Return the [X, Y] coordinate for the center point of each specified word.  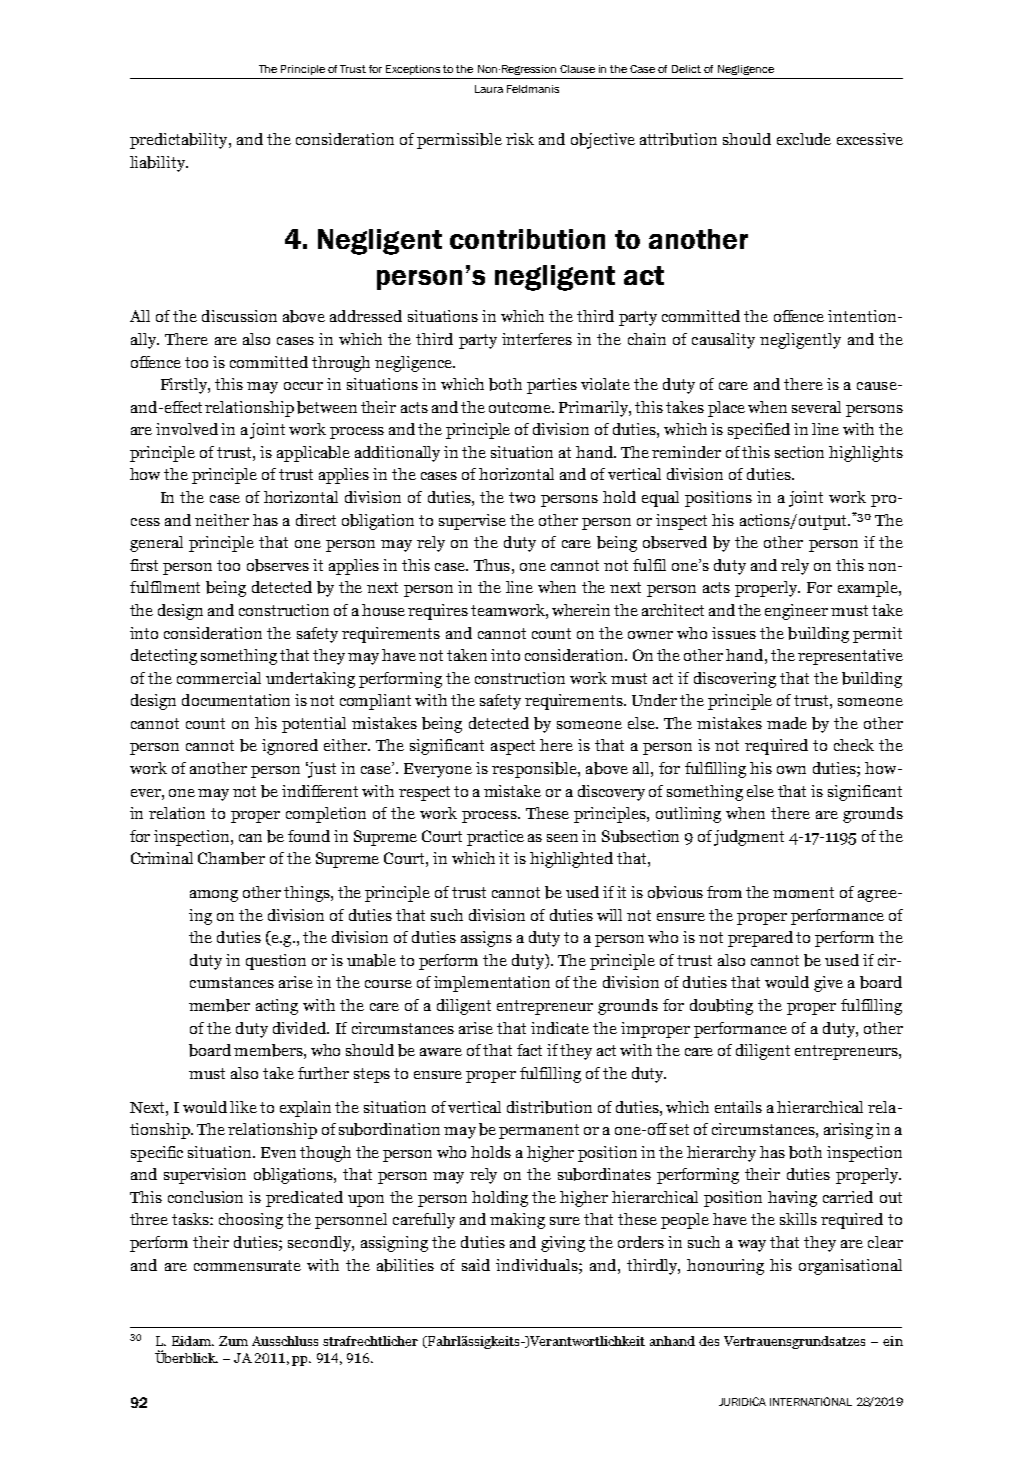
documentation [236, 700]
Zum [233, 1341]
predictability [180, 141]
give [828, 984]
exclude [804, 139]
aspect [513, 747]
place [726, 409]
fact [529, 1050]
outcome [521, 407]
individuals [538, 1265]
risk [520, 139]
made [787, 723]
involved [187, 429]
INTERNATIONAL [811, 1401]
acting [277, 1007]
